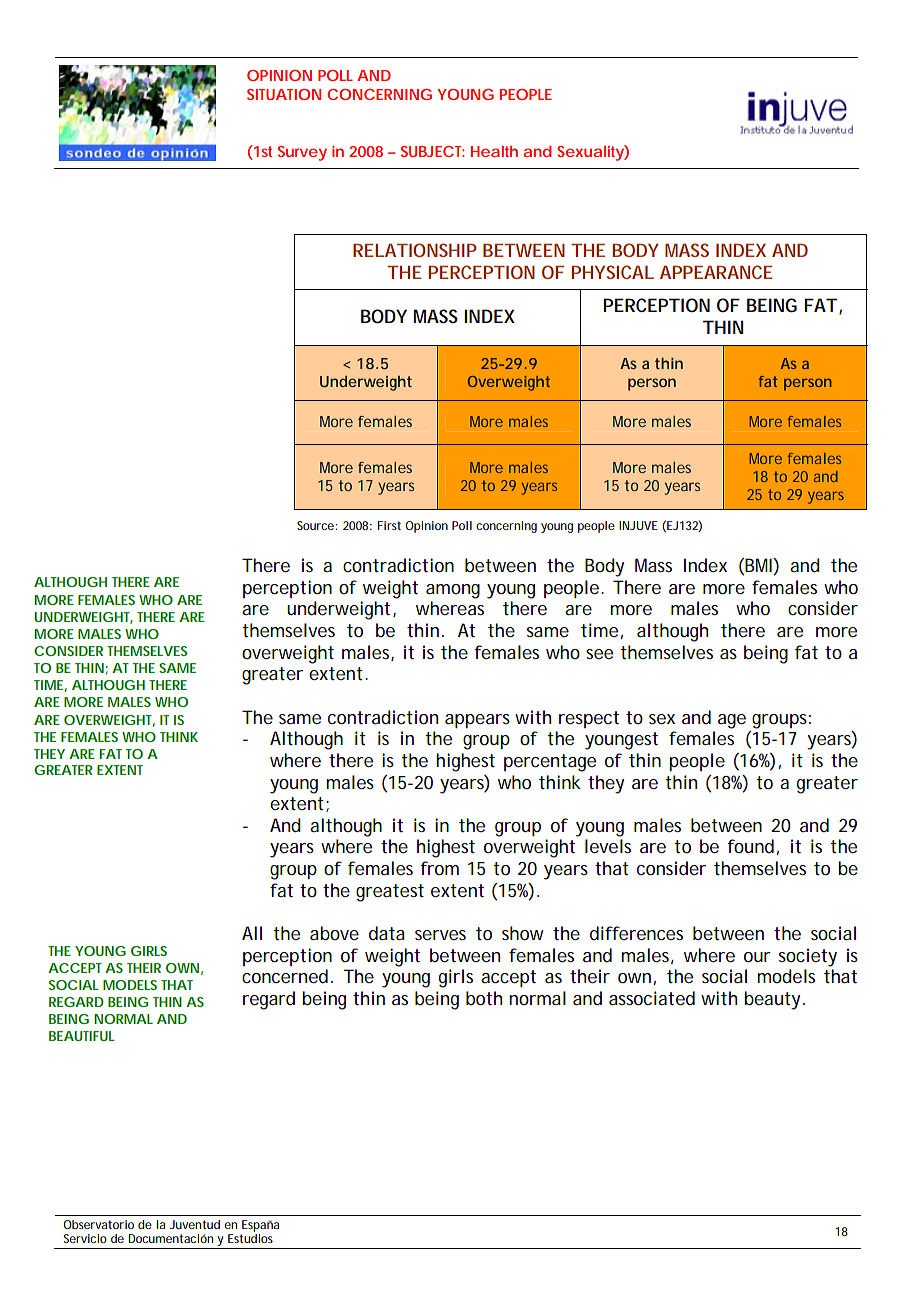  I want to click on SUBJECT, so click(432, 151).
